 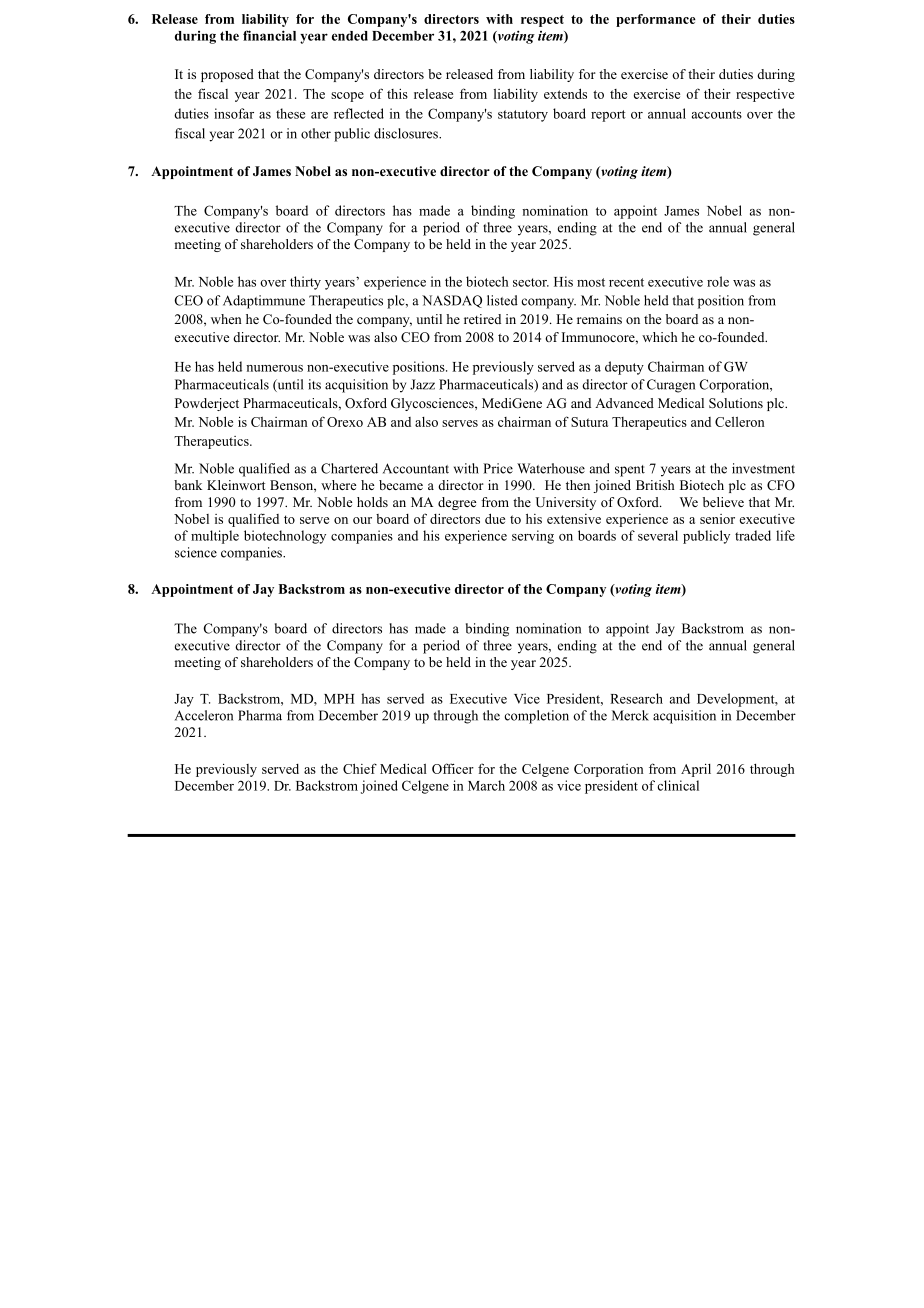 What do you see at coordinates (753, 535) in the page?
I see `traded` at bounding box center [753, 535].
